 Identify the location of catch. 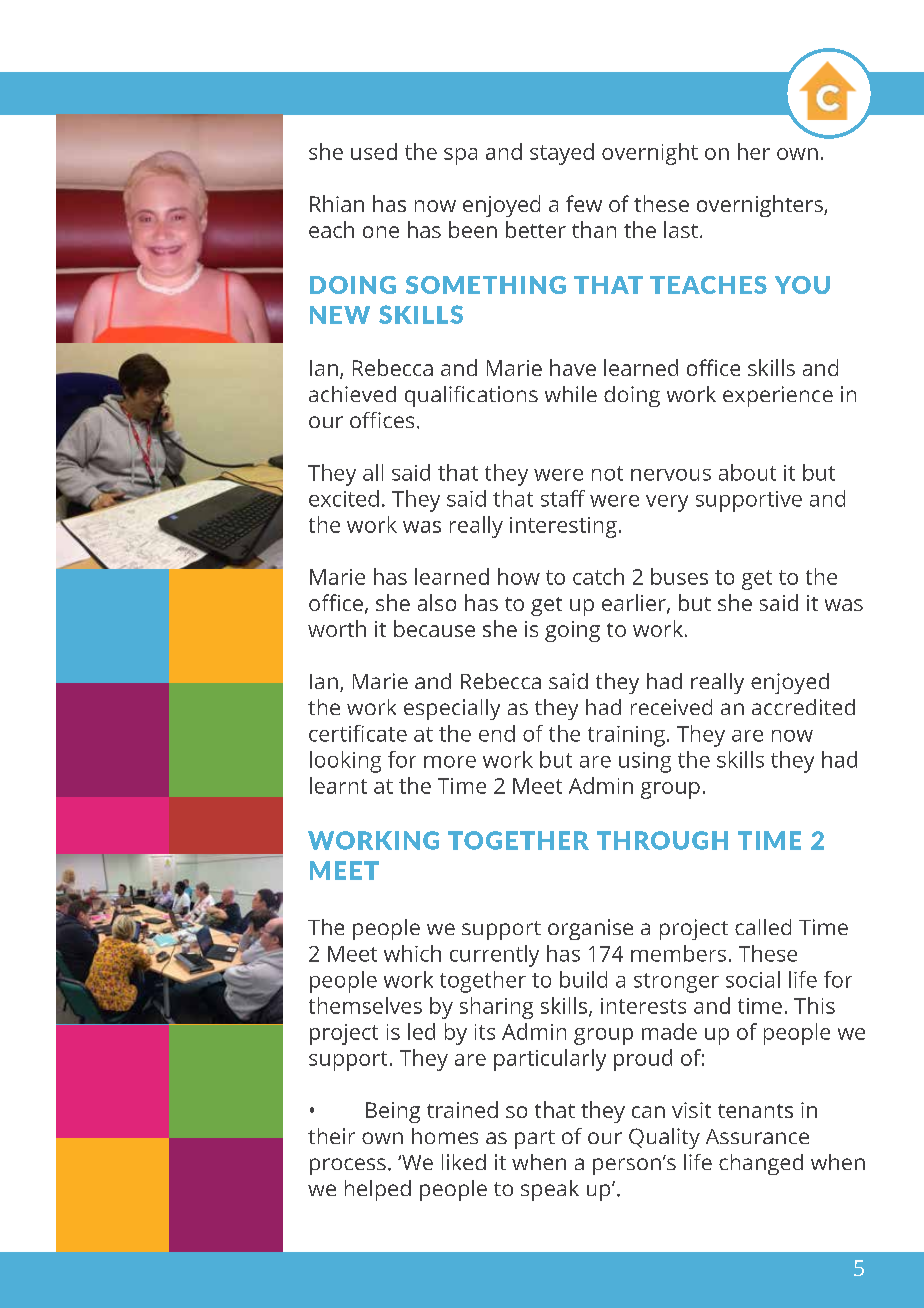
(598, 576).
